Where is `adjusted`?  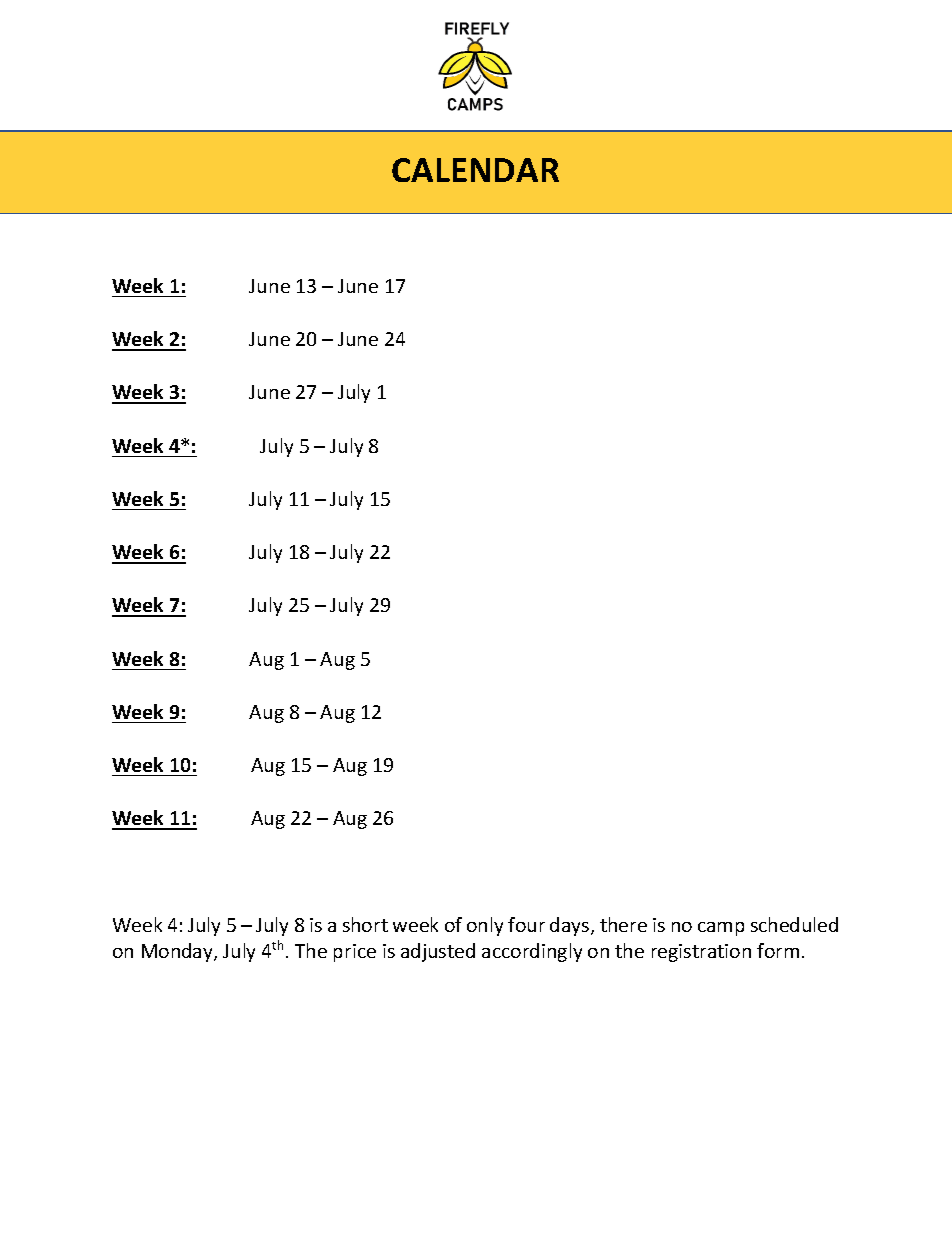
adjusted is located at coordinates (438, 952).
